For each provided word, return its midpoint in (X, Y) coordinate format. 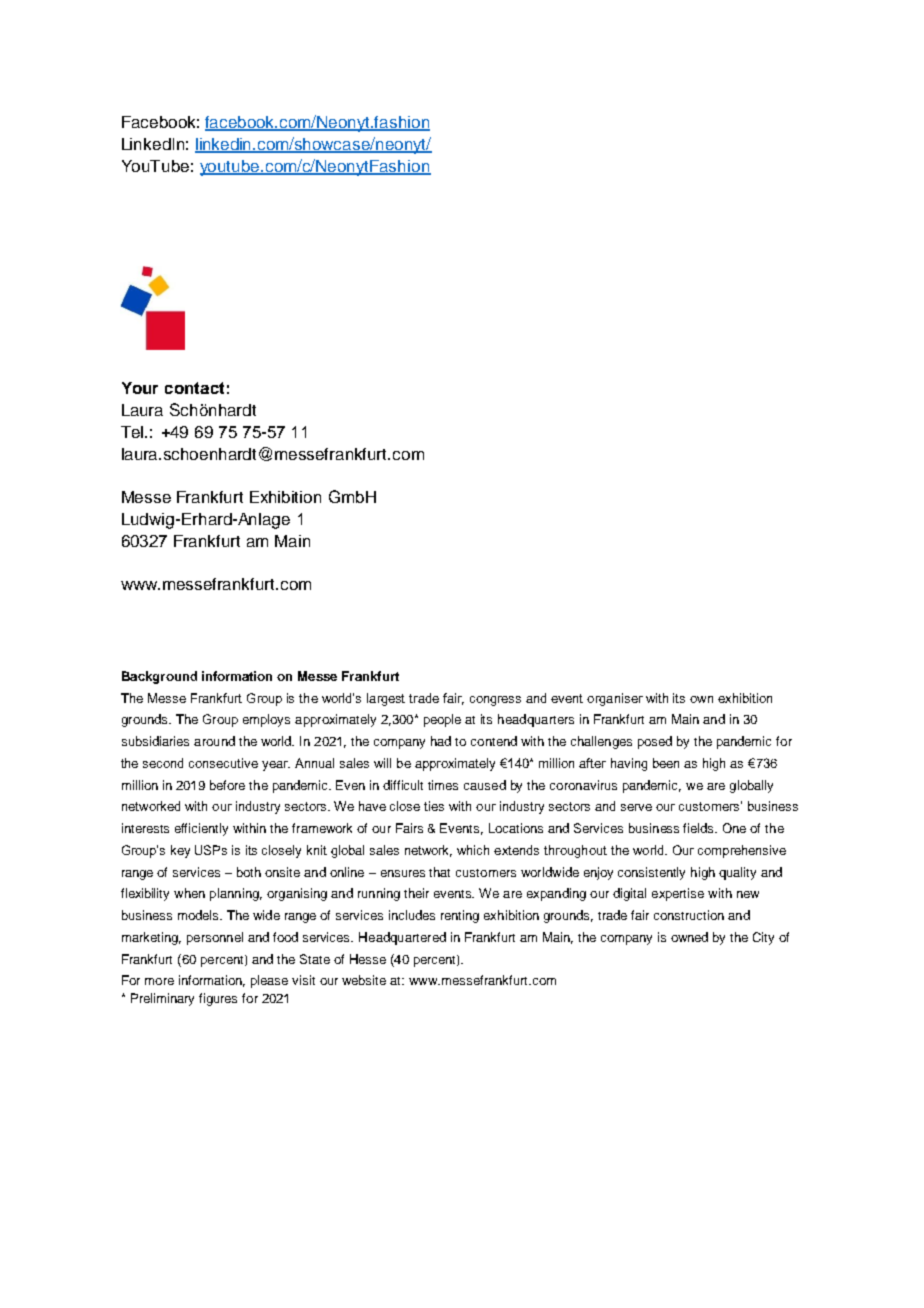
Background (159, 677)
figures (218, 999)
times (443, 785)
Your (140, 388)
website (364, 980)
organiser (615, 699)
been (666, 763)
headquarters (536, 720)
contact (194, 388)
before (227, 785)
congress (495, 701)
